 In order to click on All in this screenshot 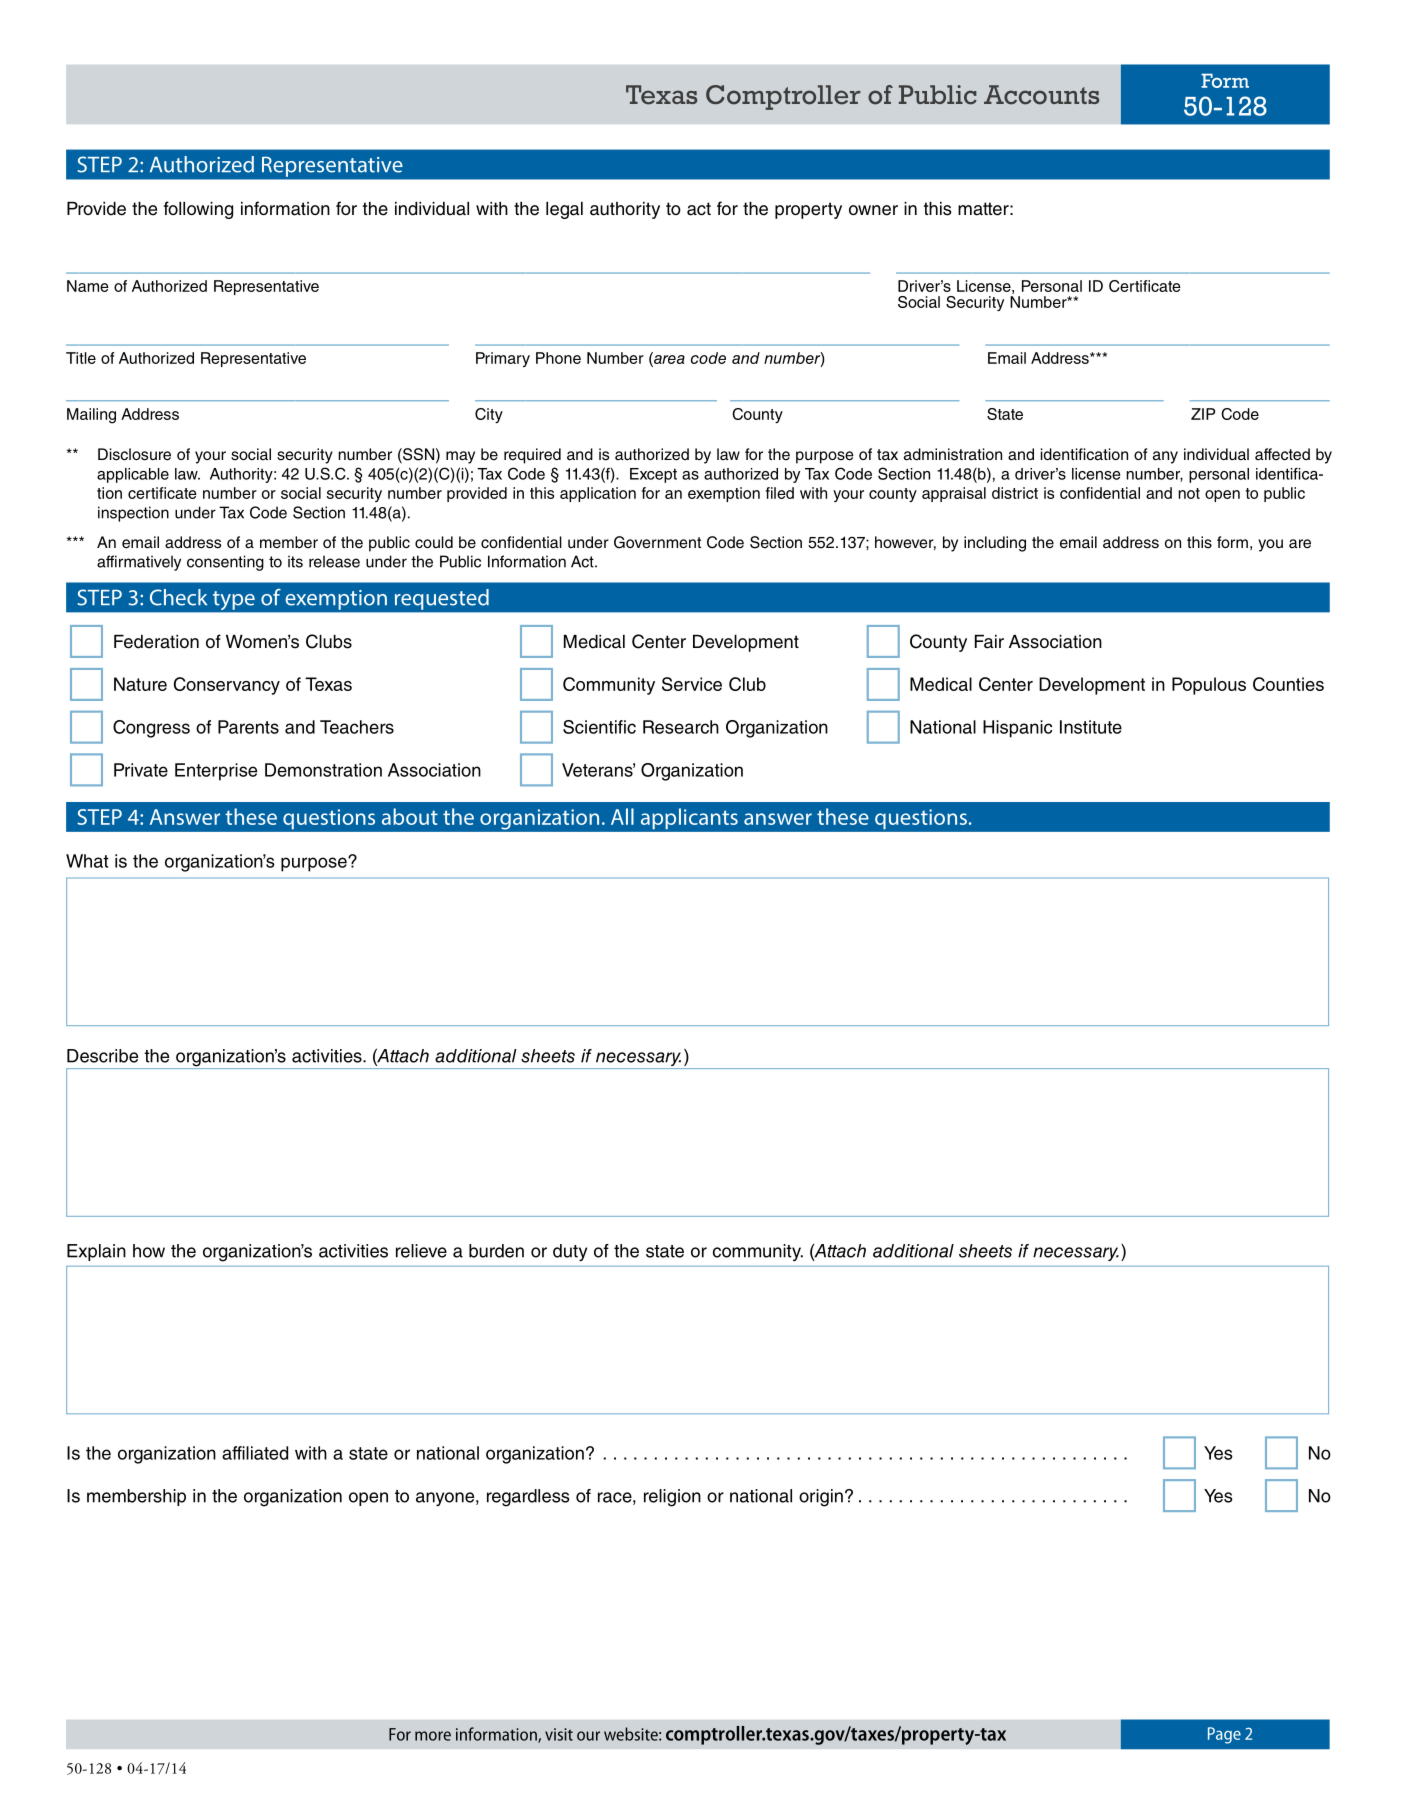, I will do `click(622, 816)`.
